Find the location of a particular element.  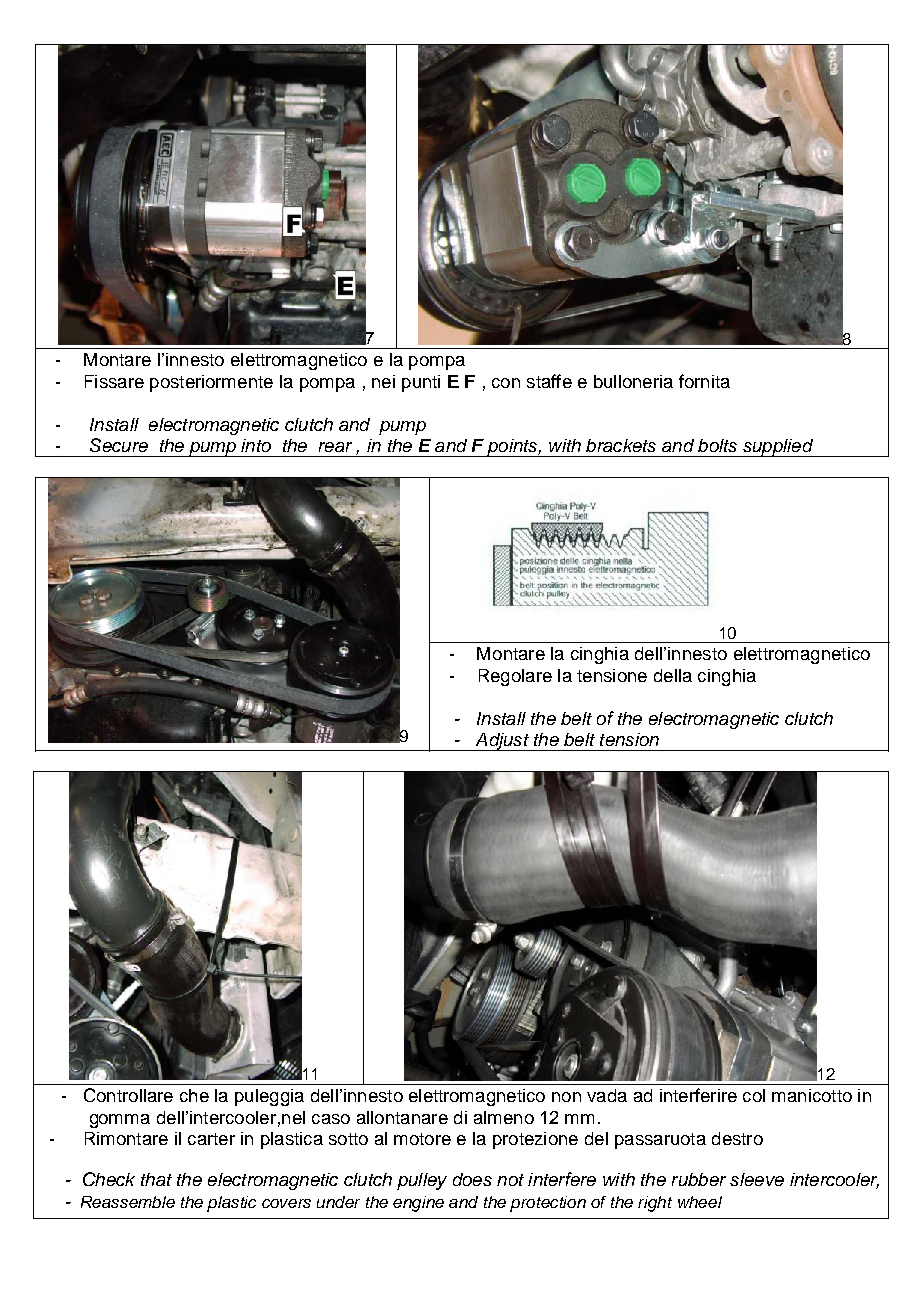

Adjust is located at coordinates (502, 742).
